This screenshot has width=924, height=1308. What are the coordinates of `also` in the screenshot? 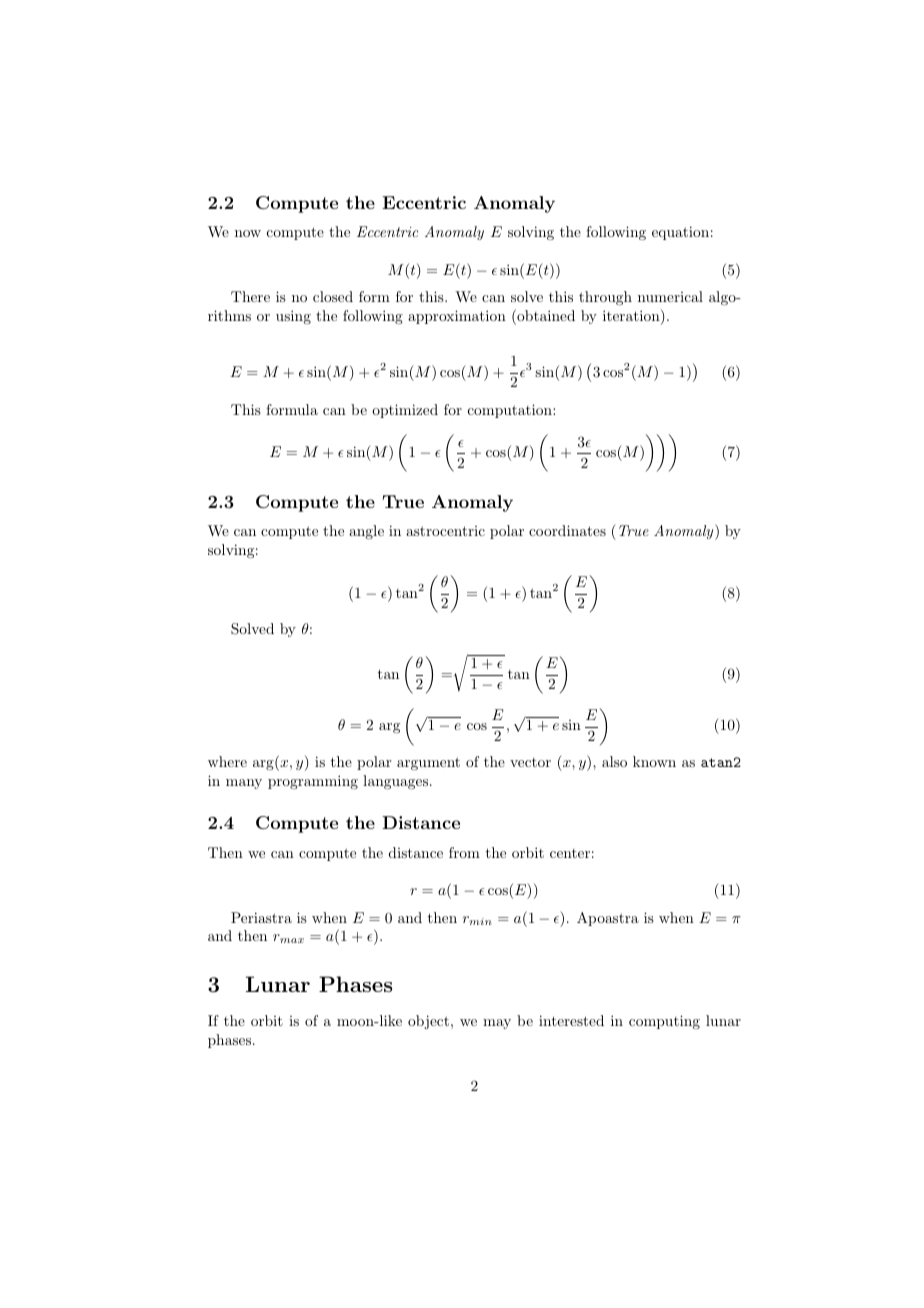 It's located at (614, 761).
